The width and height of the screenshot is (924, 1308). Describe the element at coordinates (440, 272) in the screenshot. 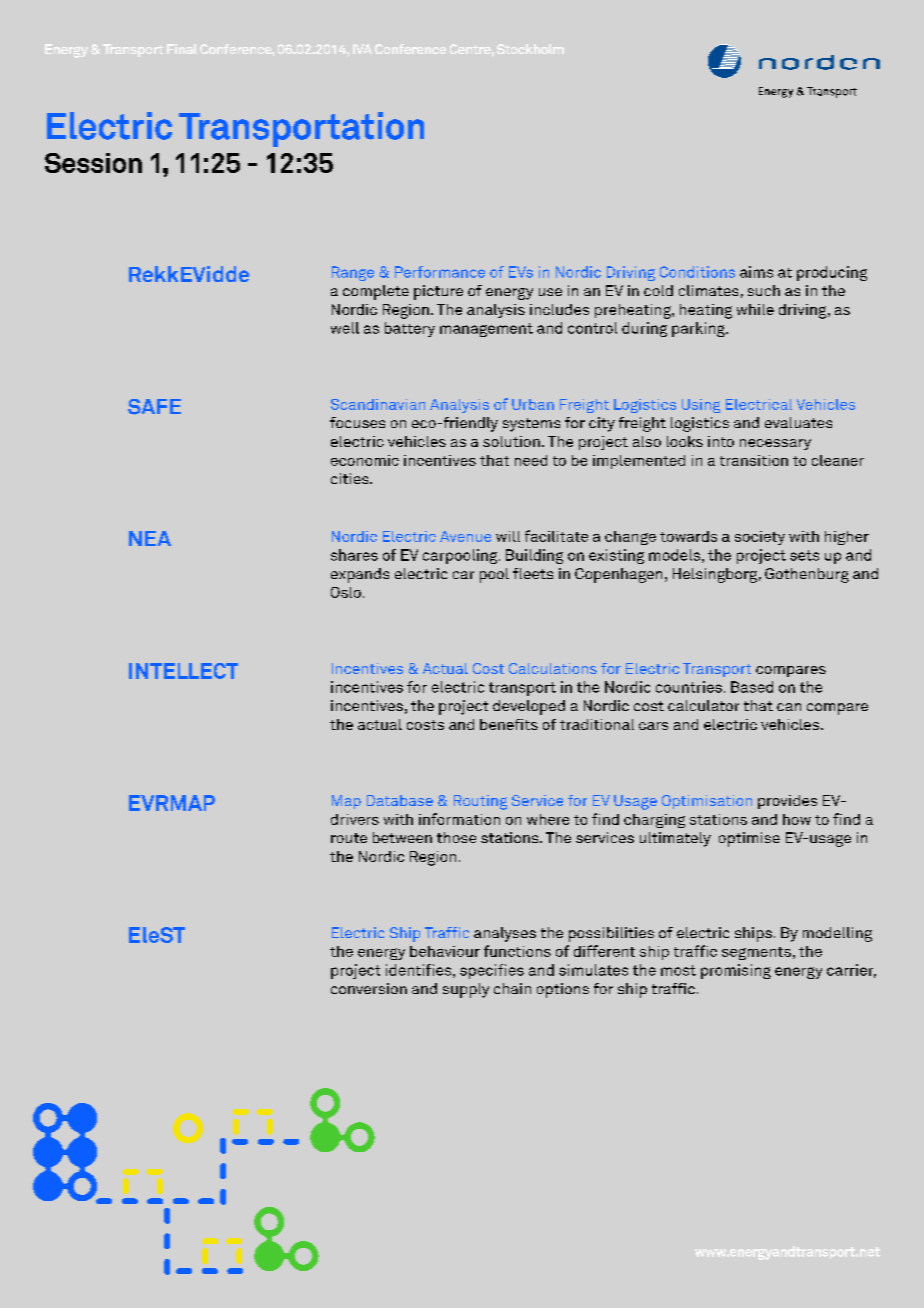

I see `Performance` at that location.
